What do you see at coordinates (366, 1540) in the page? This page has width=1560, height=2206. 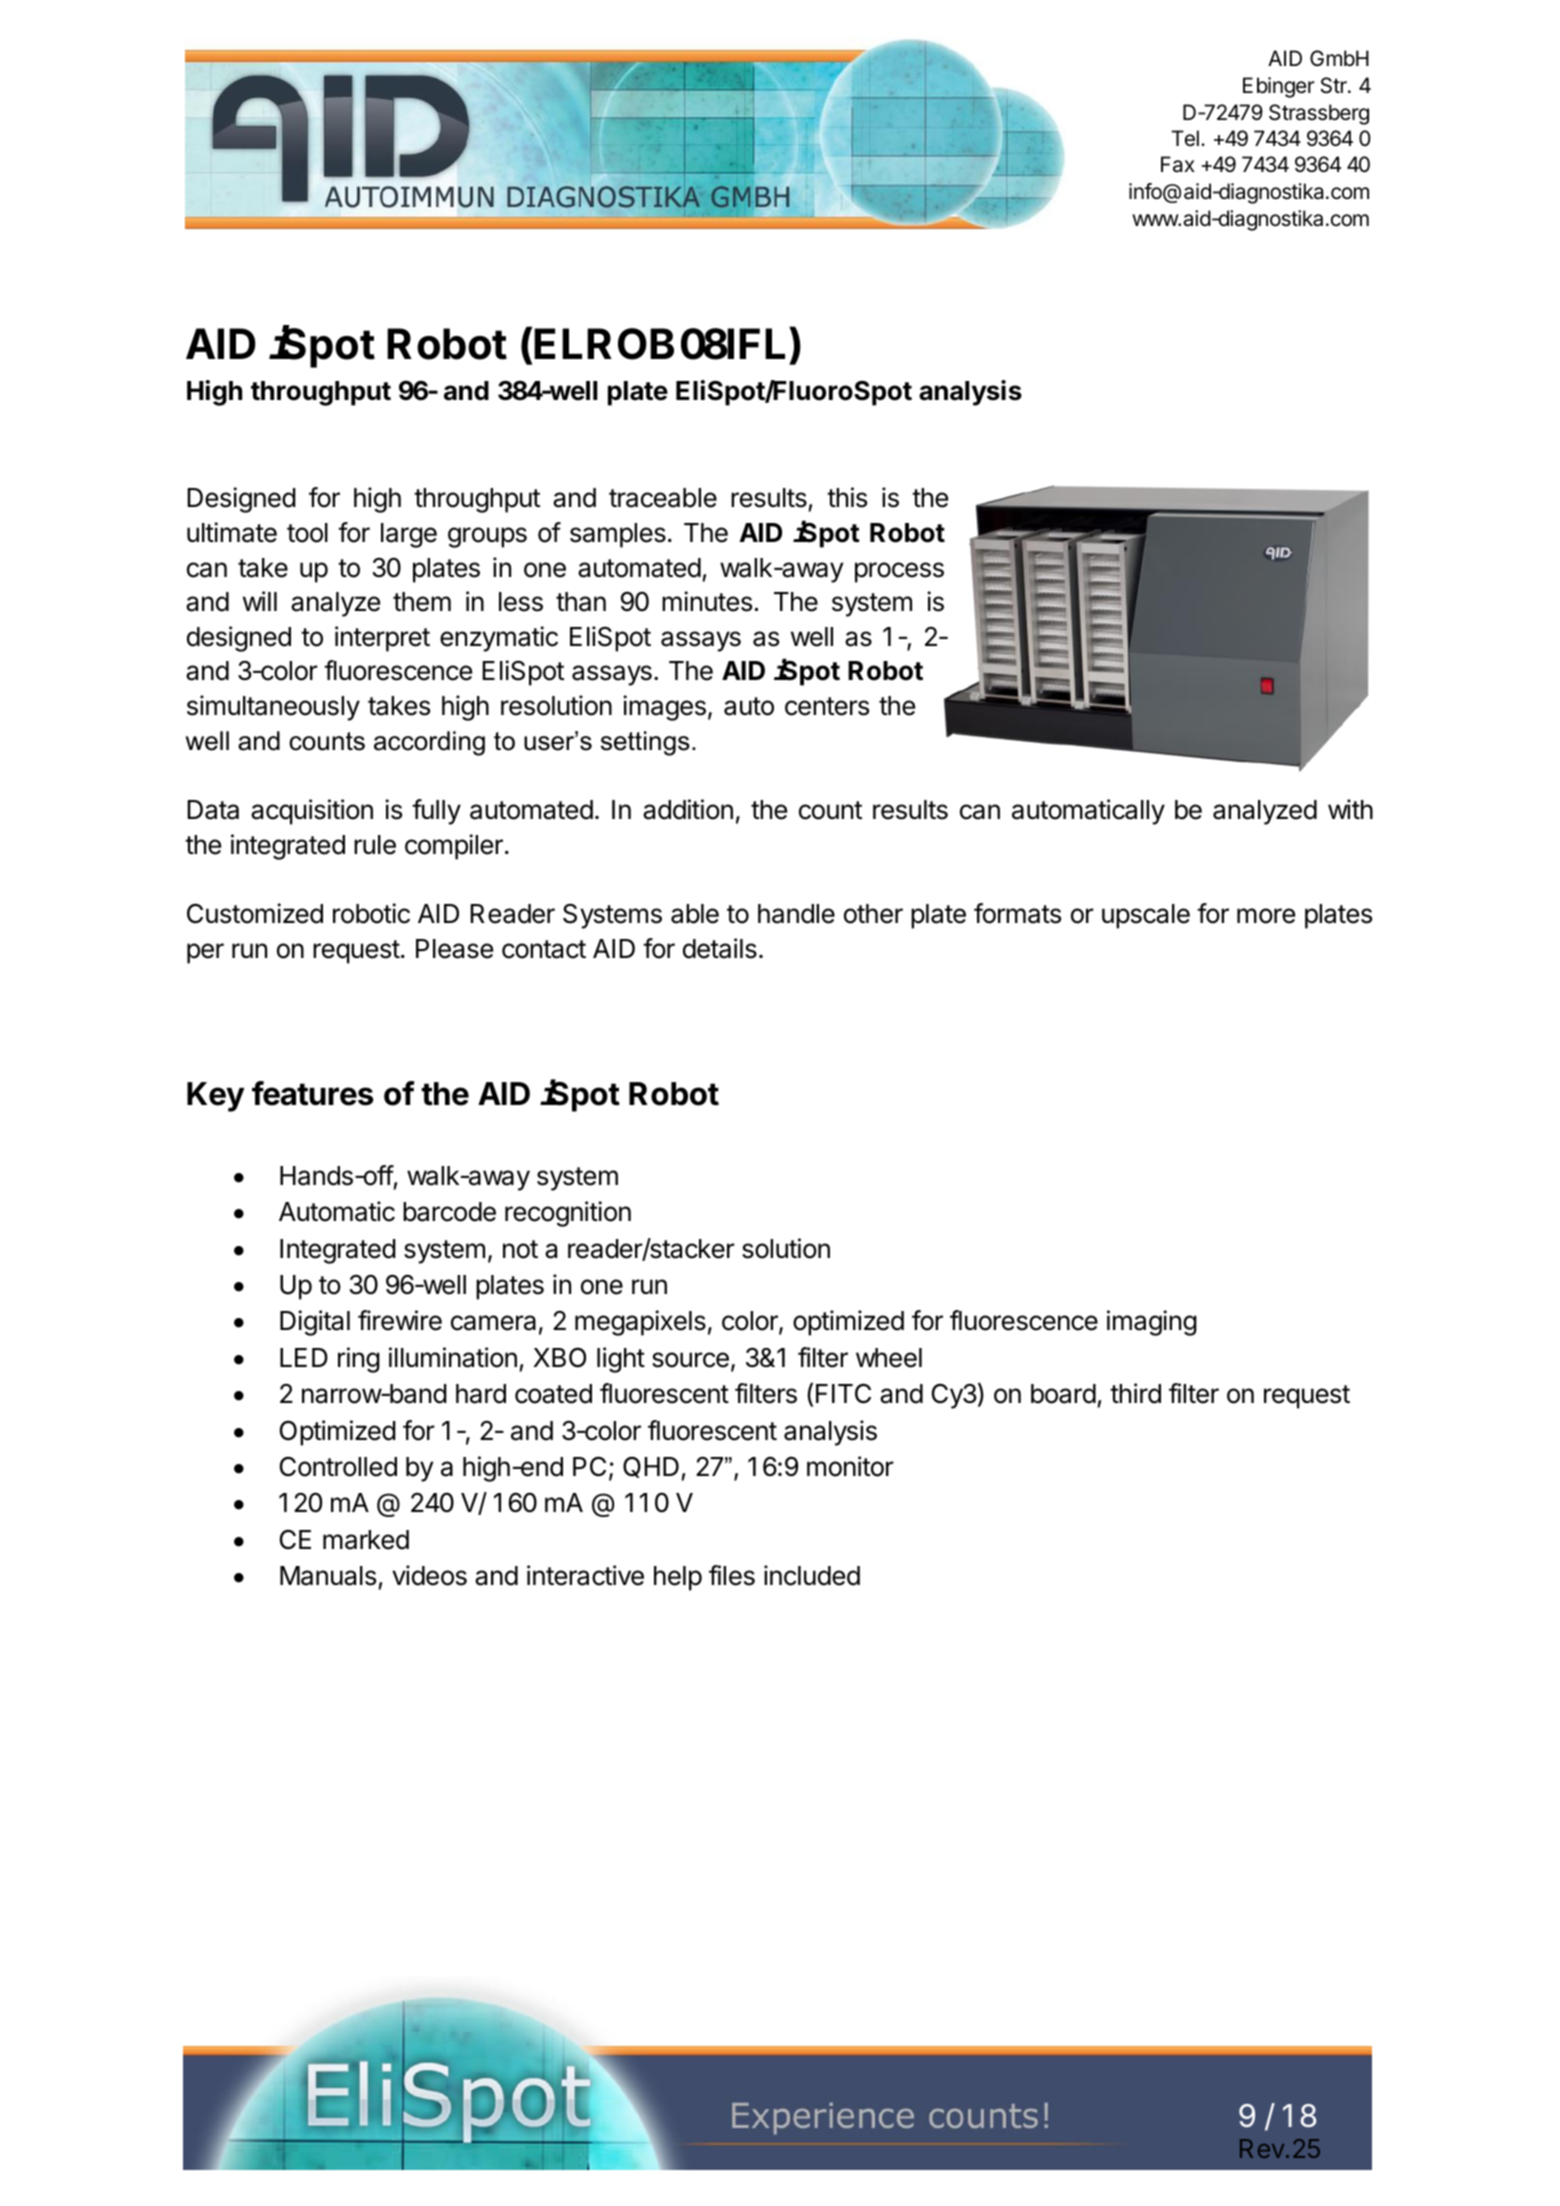 I see `marked` at bounding box center [366, 1540].
